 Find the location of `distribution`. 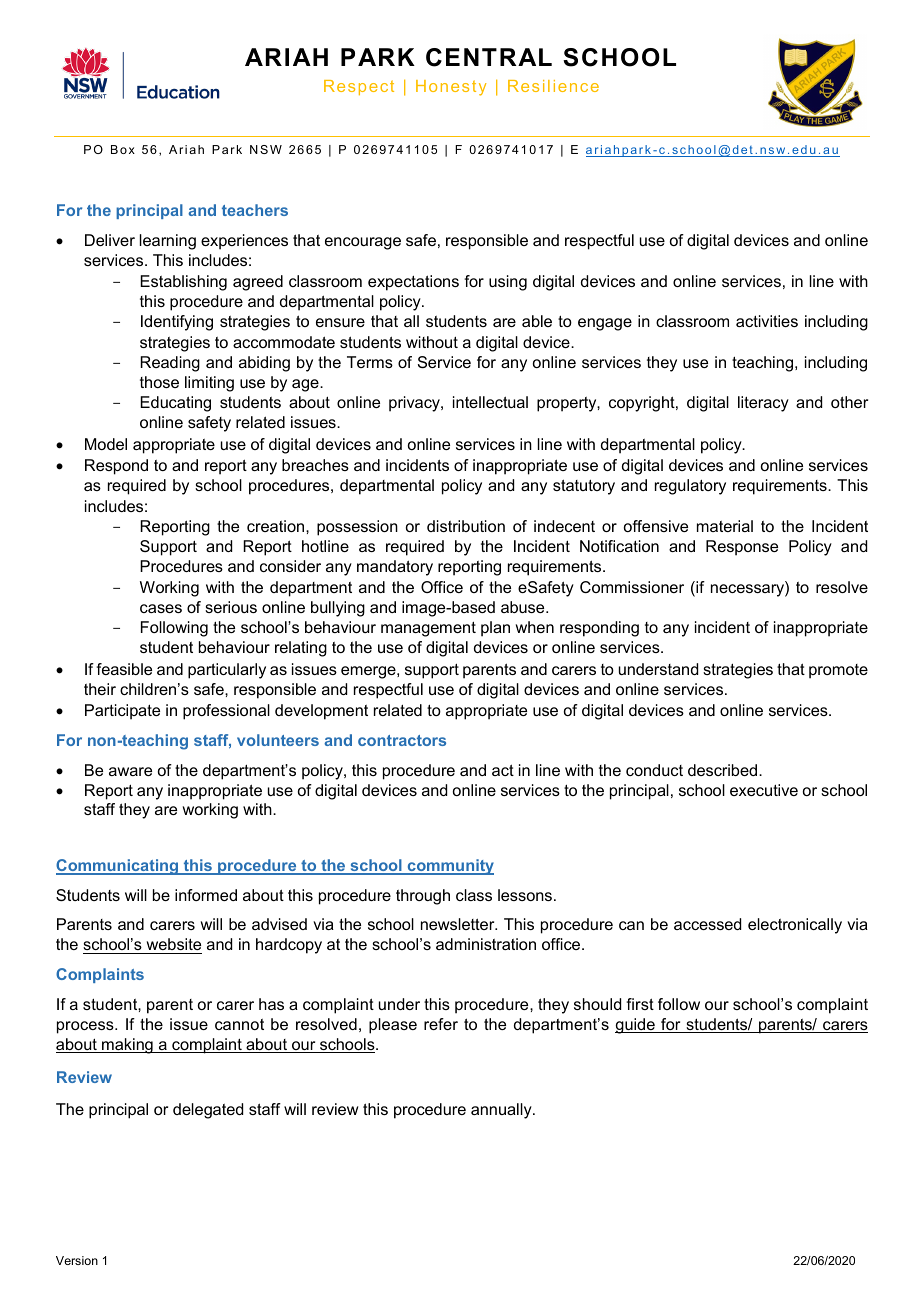

distribution is located at coordinates (466, 526).
